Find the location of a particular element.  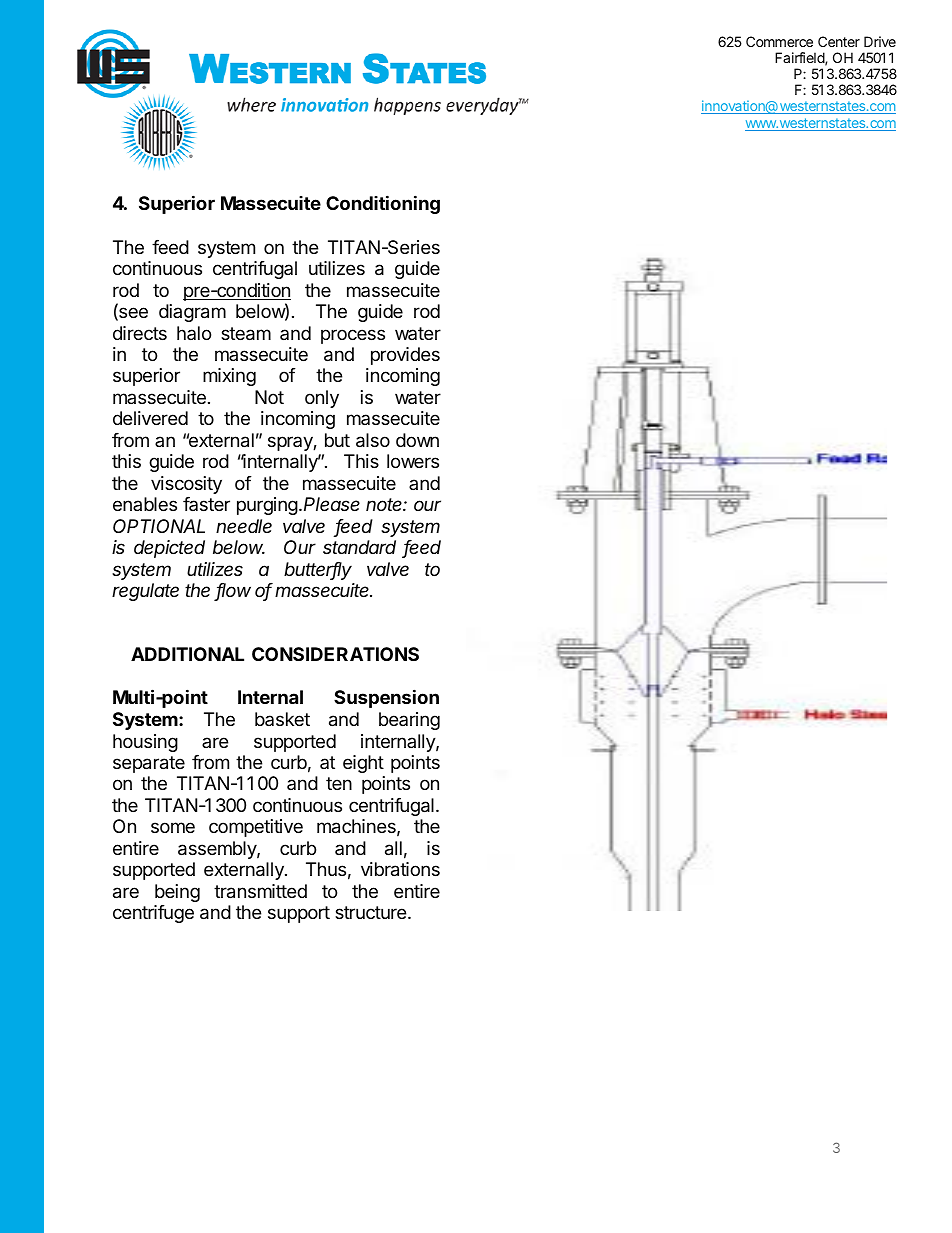

transmitted is located at coordinates (260, 891).
